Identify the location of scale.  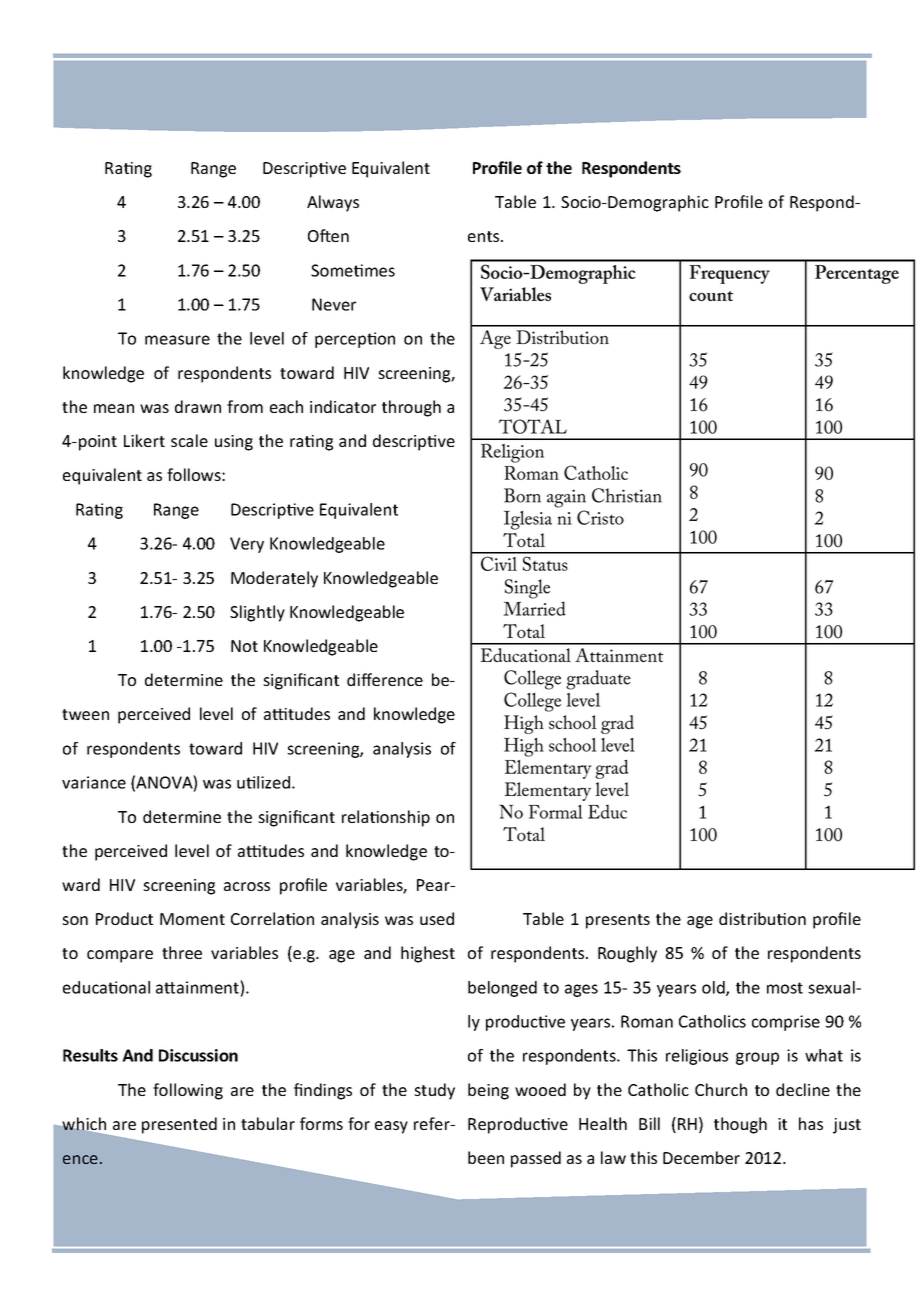
(189, 440).
